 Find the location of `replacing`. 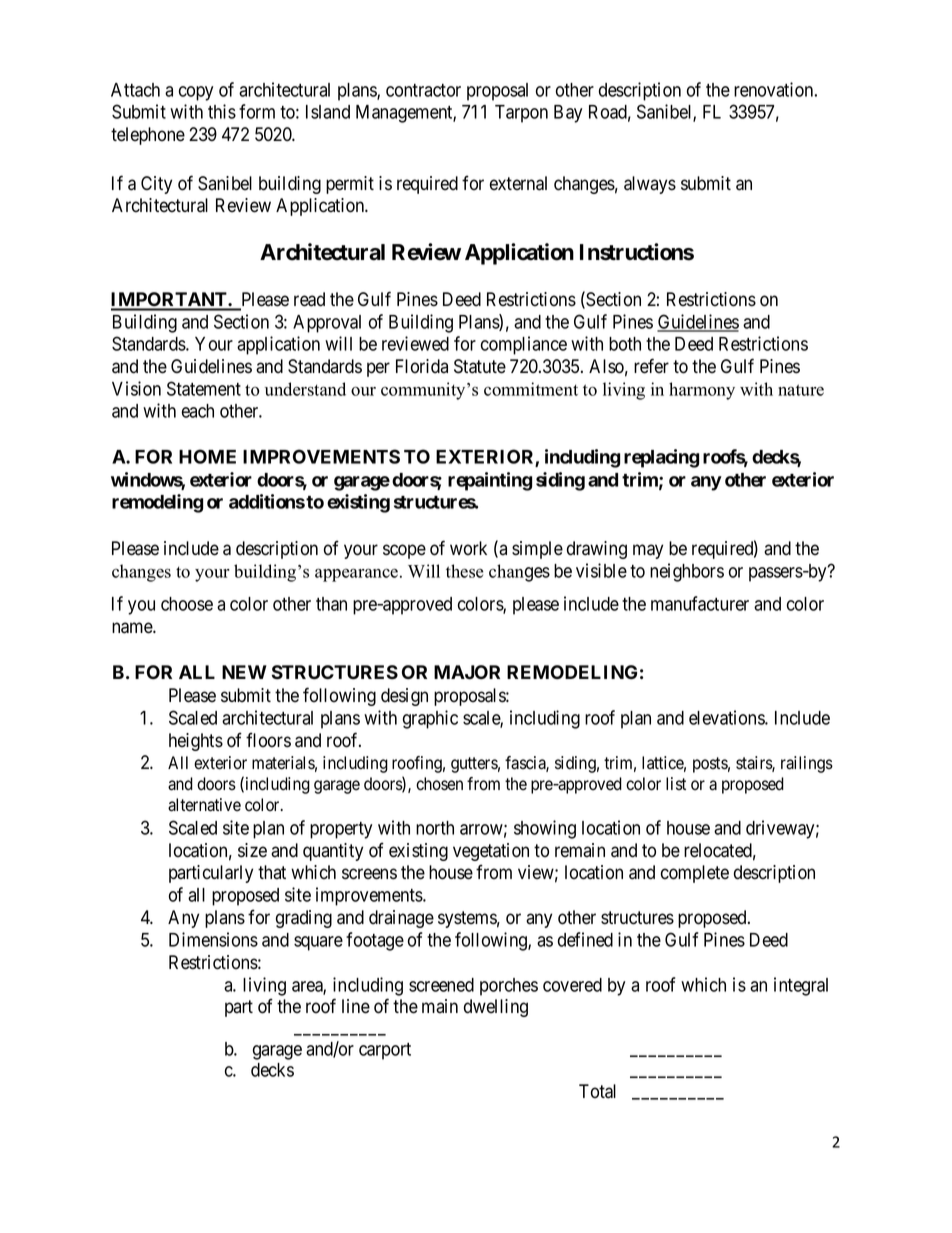

replacing is located at coordinates (661, 458).
